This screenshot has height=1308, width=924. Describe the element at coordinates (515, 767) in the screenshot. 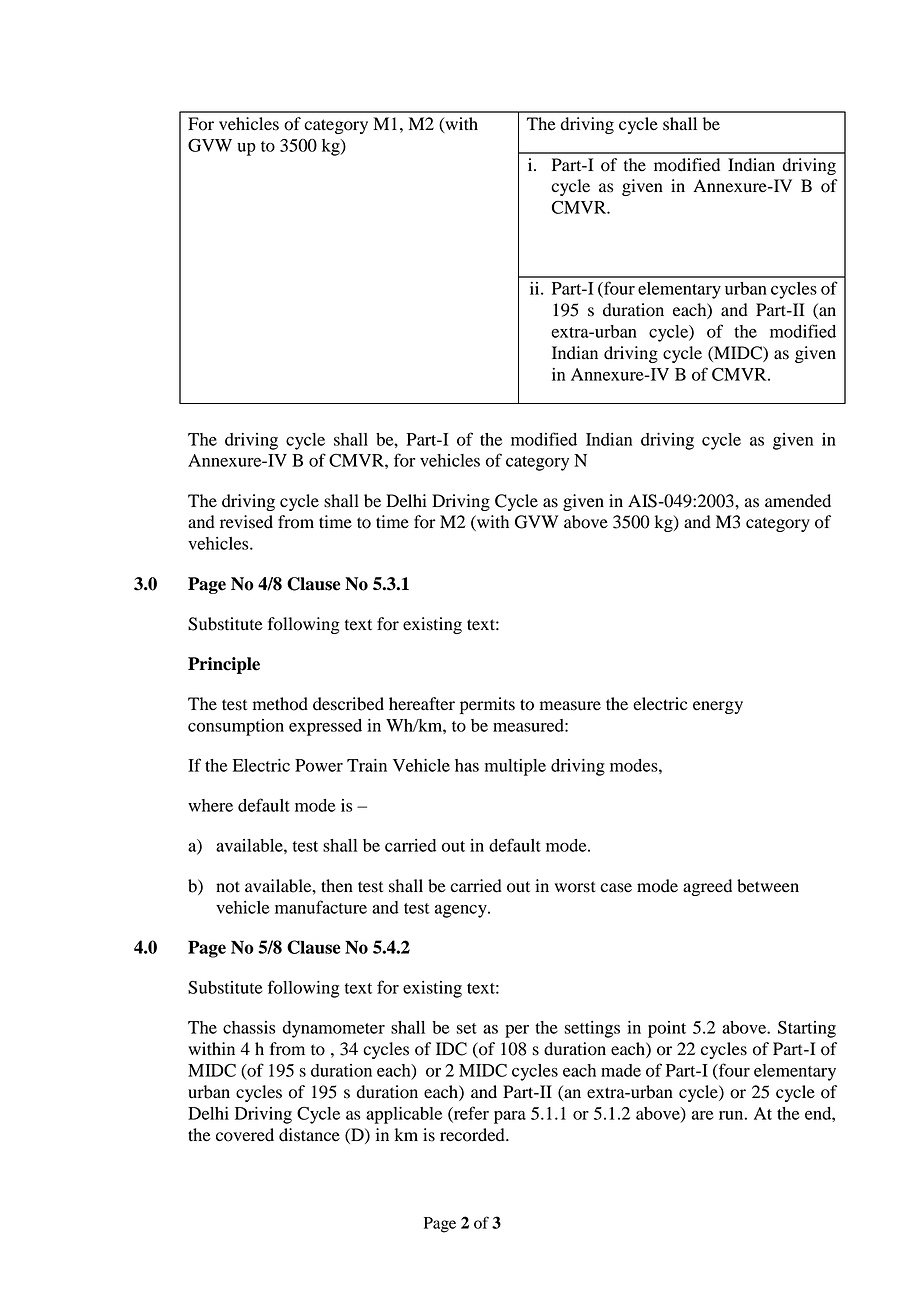

I see `multiple` at that location.
